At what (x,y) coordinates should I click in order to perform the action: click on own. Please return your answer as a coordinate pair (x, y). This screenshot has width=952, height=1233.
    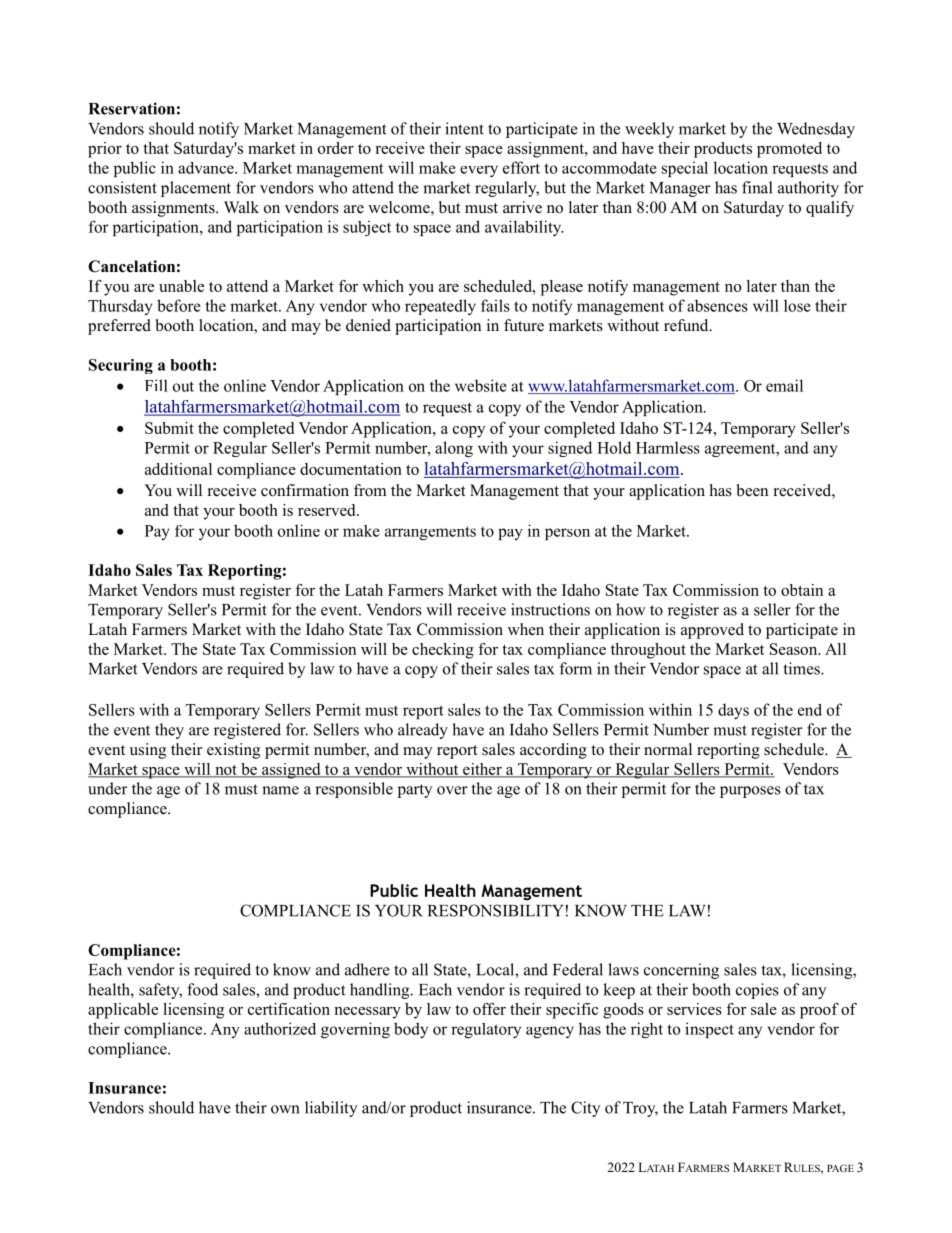
    Looking at the image, I should click on (285, 1109).
